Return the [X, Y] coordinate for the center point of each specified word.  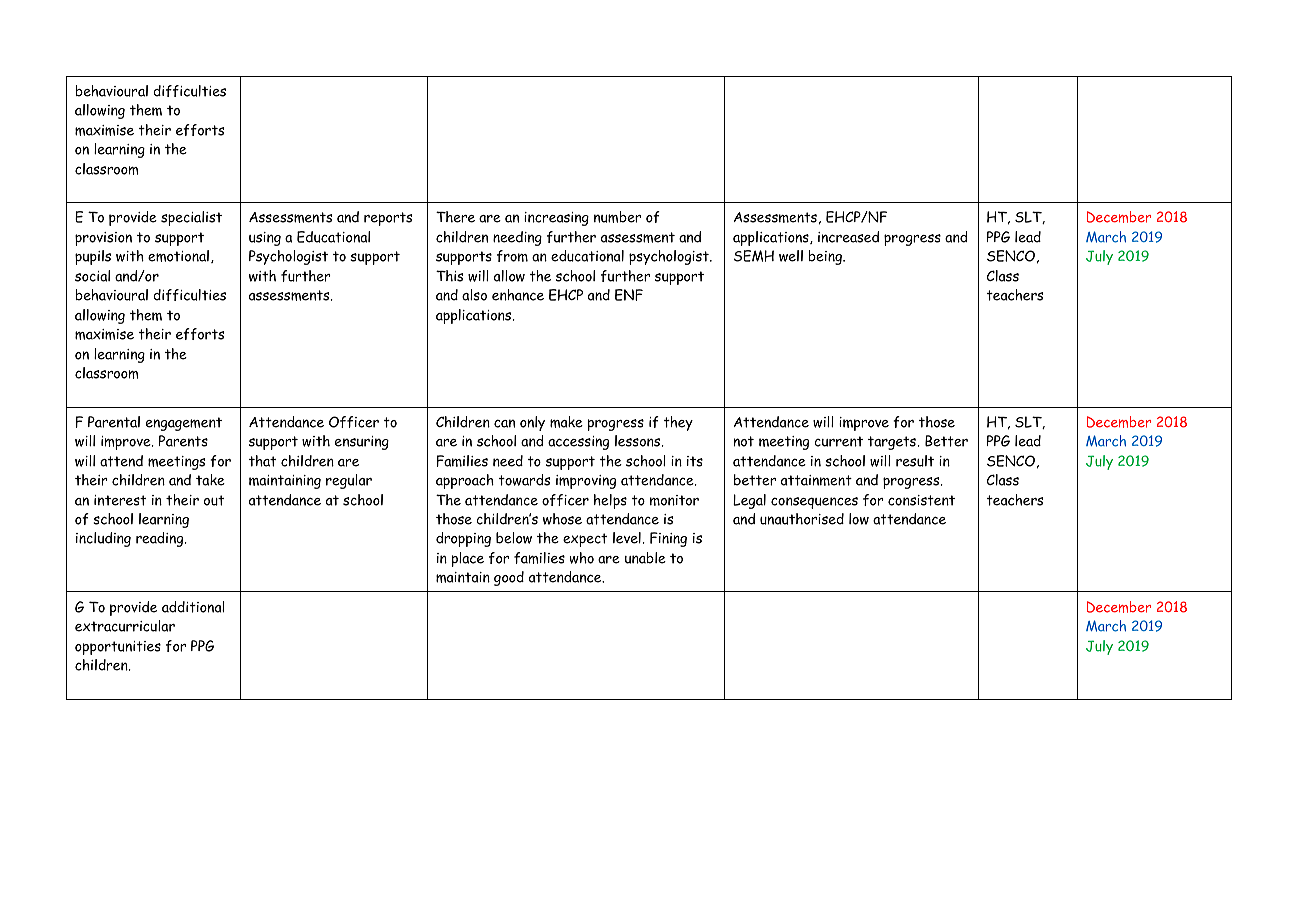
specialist [191, 218]
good [509, 578]
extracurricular [125, 626]
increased [848, 237]
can [504, 423]
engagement [184, 424]
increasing [556, 219]
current [838, 441]
